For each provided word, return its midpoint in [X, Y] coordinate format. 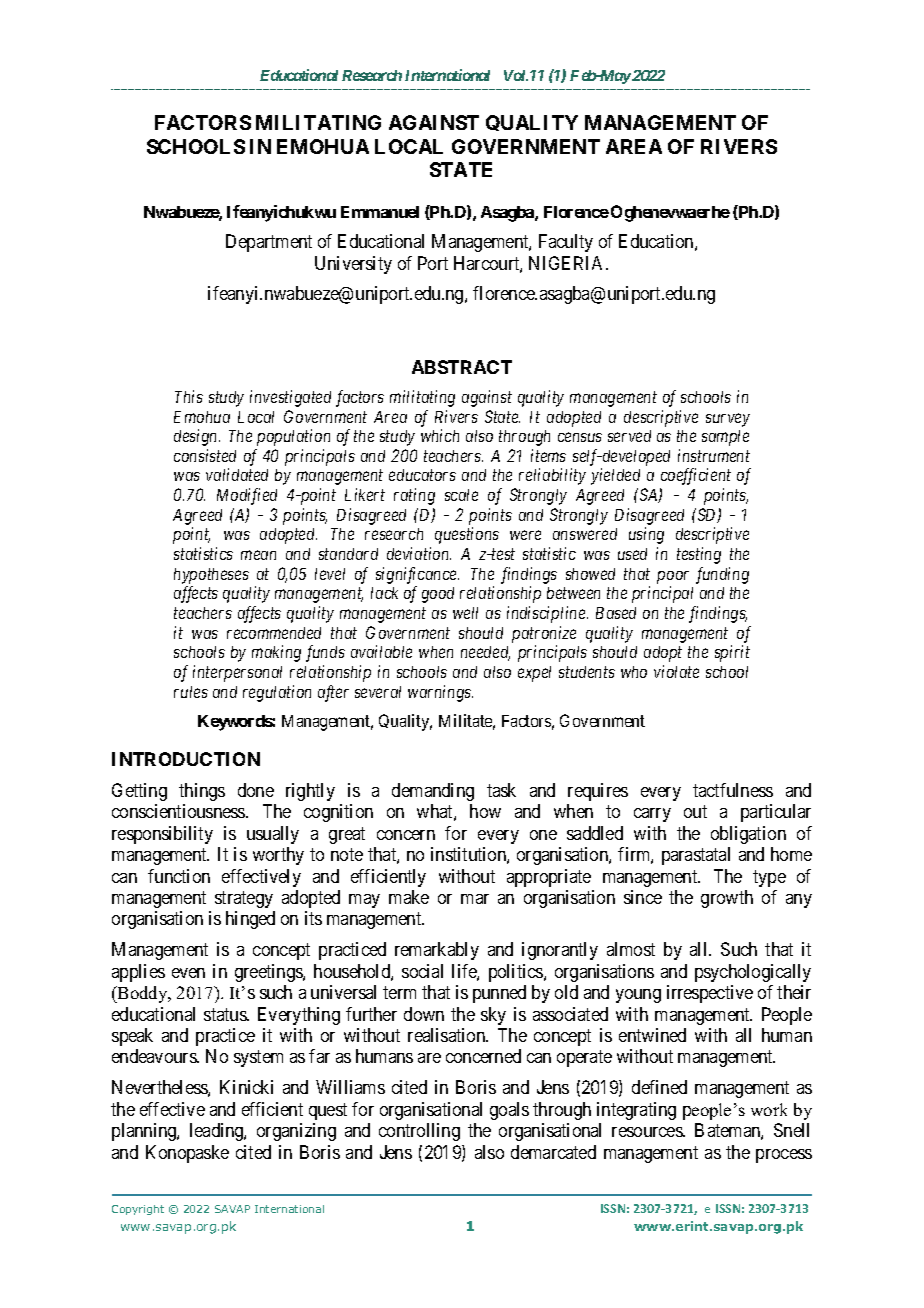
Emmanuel [380, 212]
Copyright [138, 1210]
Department [269, 243]
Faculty [566, 243]
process [784, 1156]
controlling [419, 1132]
